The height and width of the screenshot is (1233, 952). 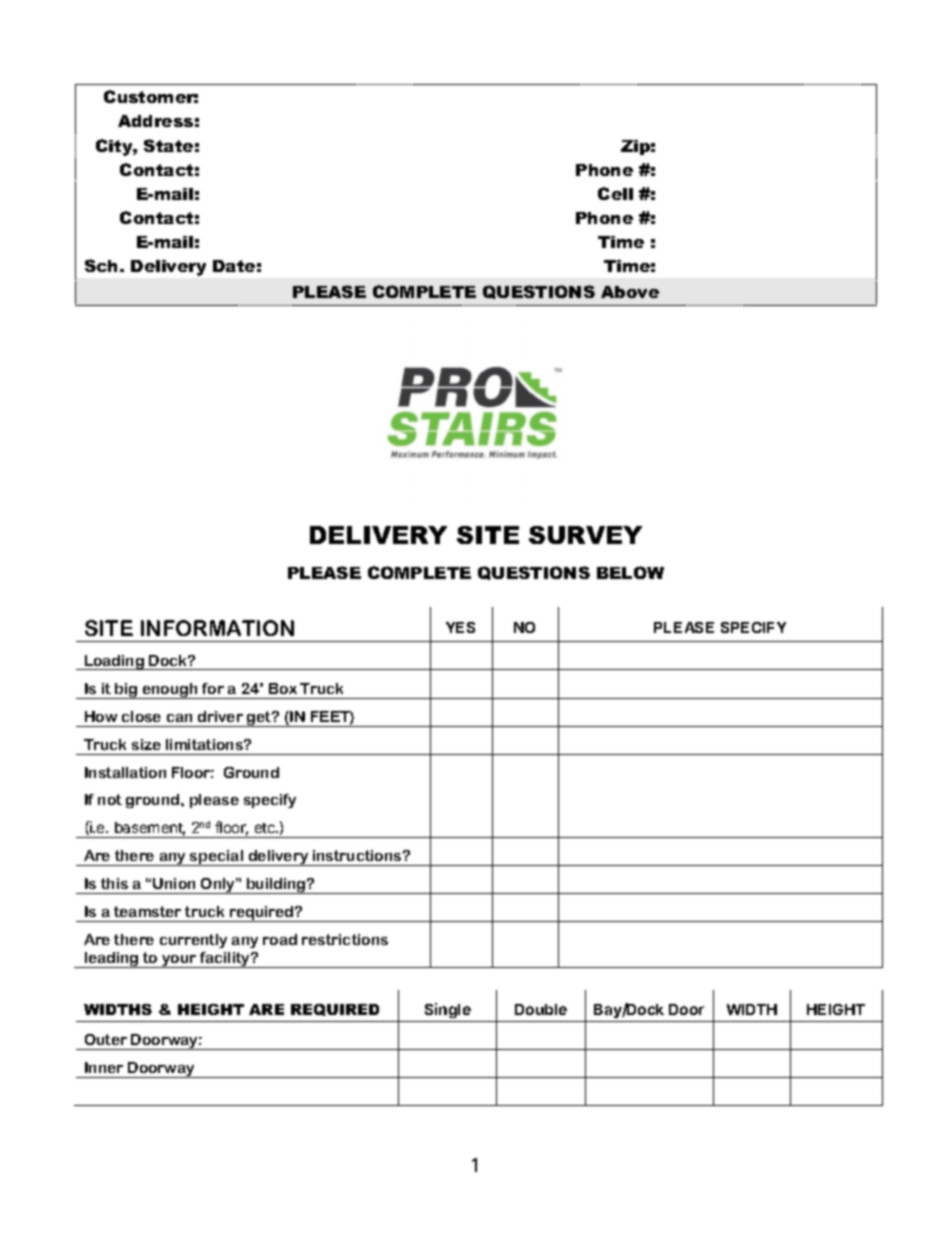 What do you see at coordinates (460, 627) in the screenshot?
I see `YES` at bounding box center [460, 627].
